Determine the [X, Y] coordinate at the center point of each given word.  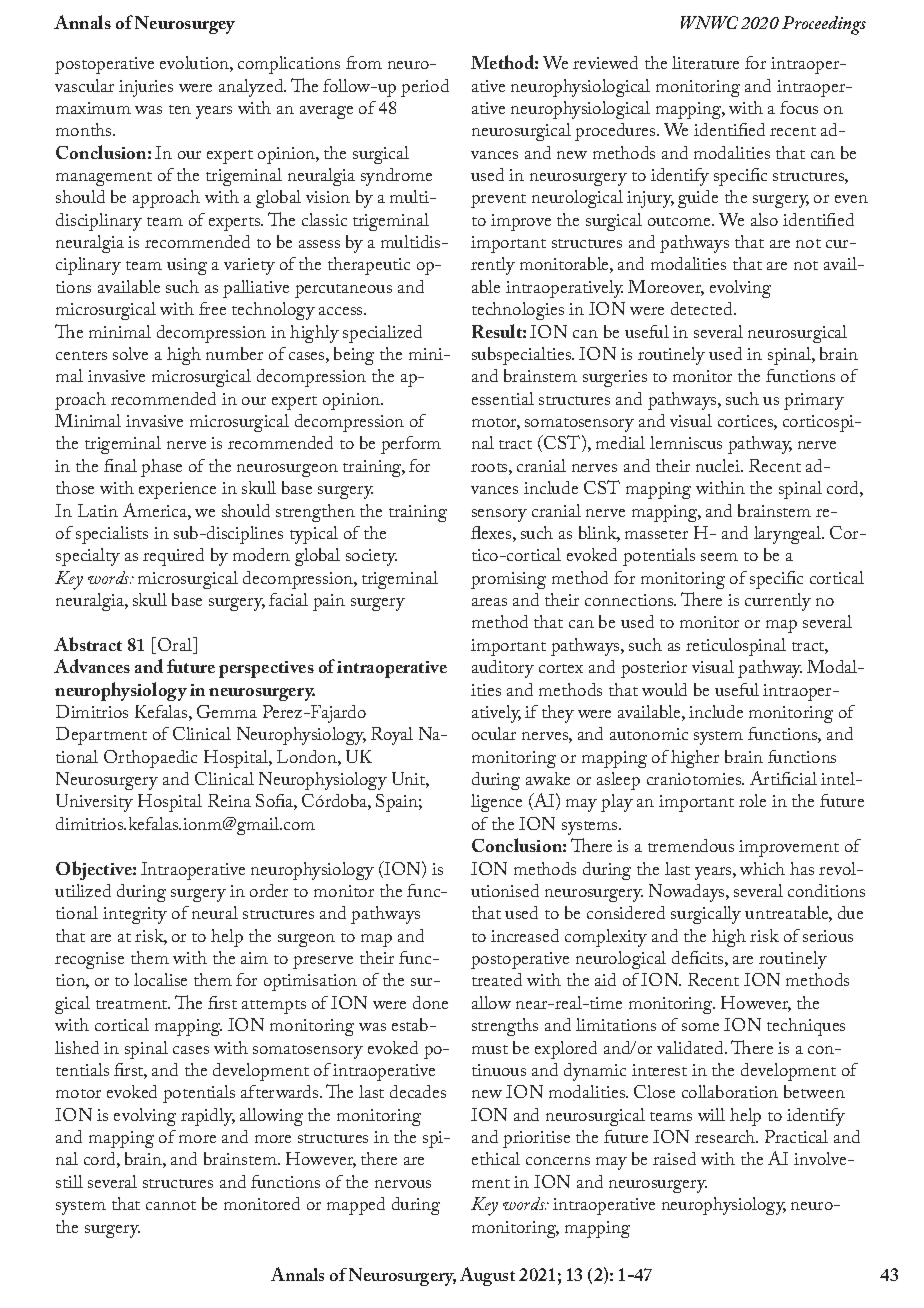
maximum [93, 108]
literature [705, 62]
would [664, 689]
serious [828, 936]
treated [497, 979]
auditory [503, 669]
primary [814, 401]
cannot [171, 1205]
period [425, 88]
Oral [176, 645]
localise [160, 979]
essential [503, 398]
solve [130, 353]
